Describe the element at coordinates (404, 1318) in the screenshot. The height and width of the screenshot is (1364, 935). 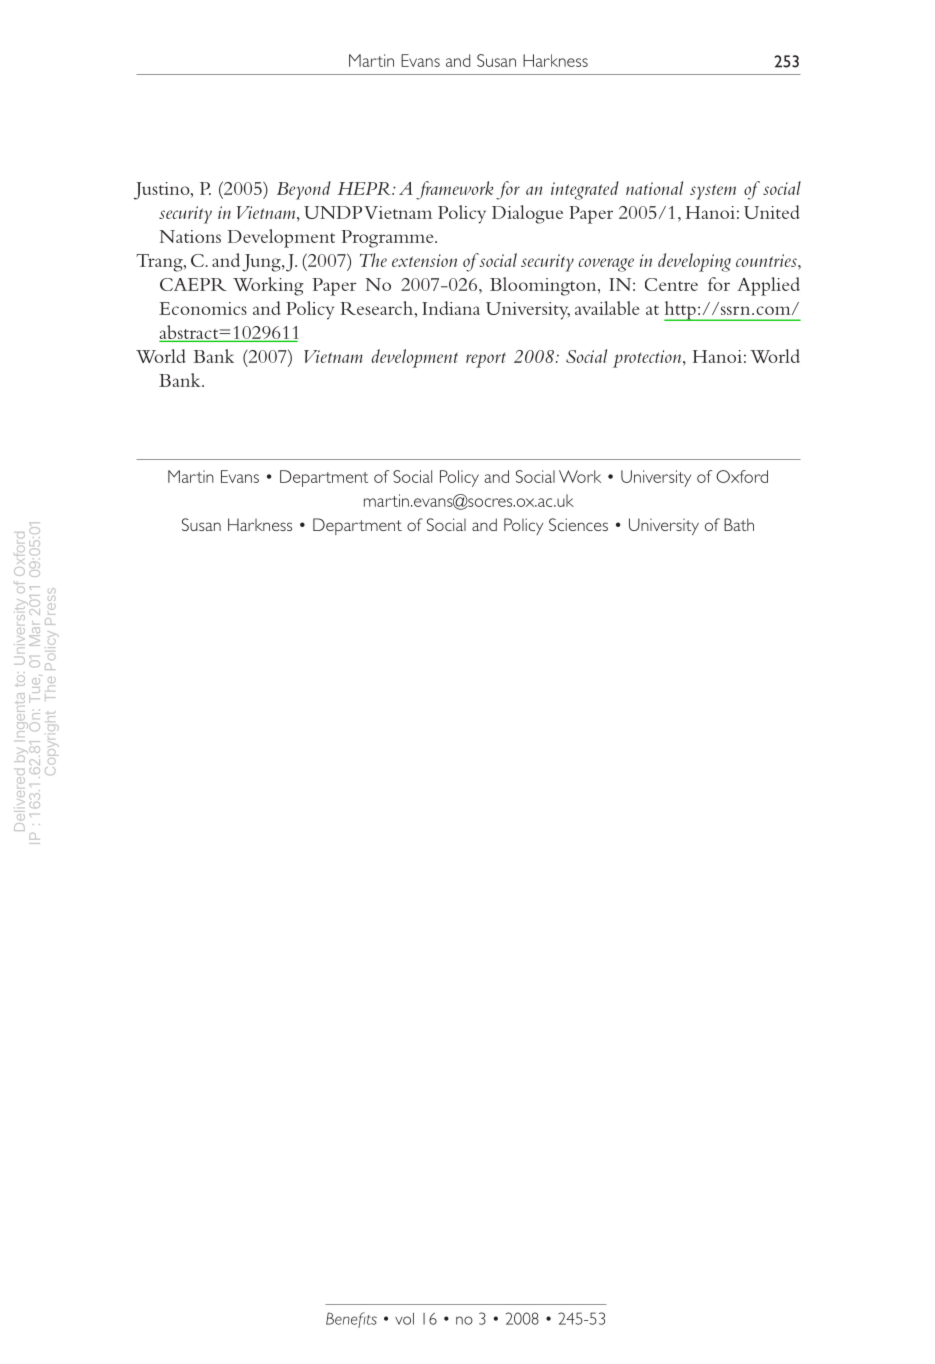
I see `vol` at that location.
